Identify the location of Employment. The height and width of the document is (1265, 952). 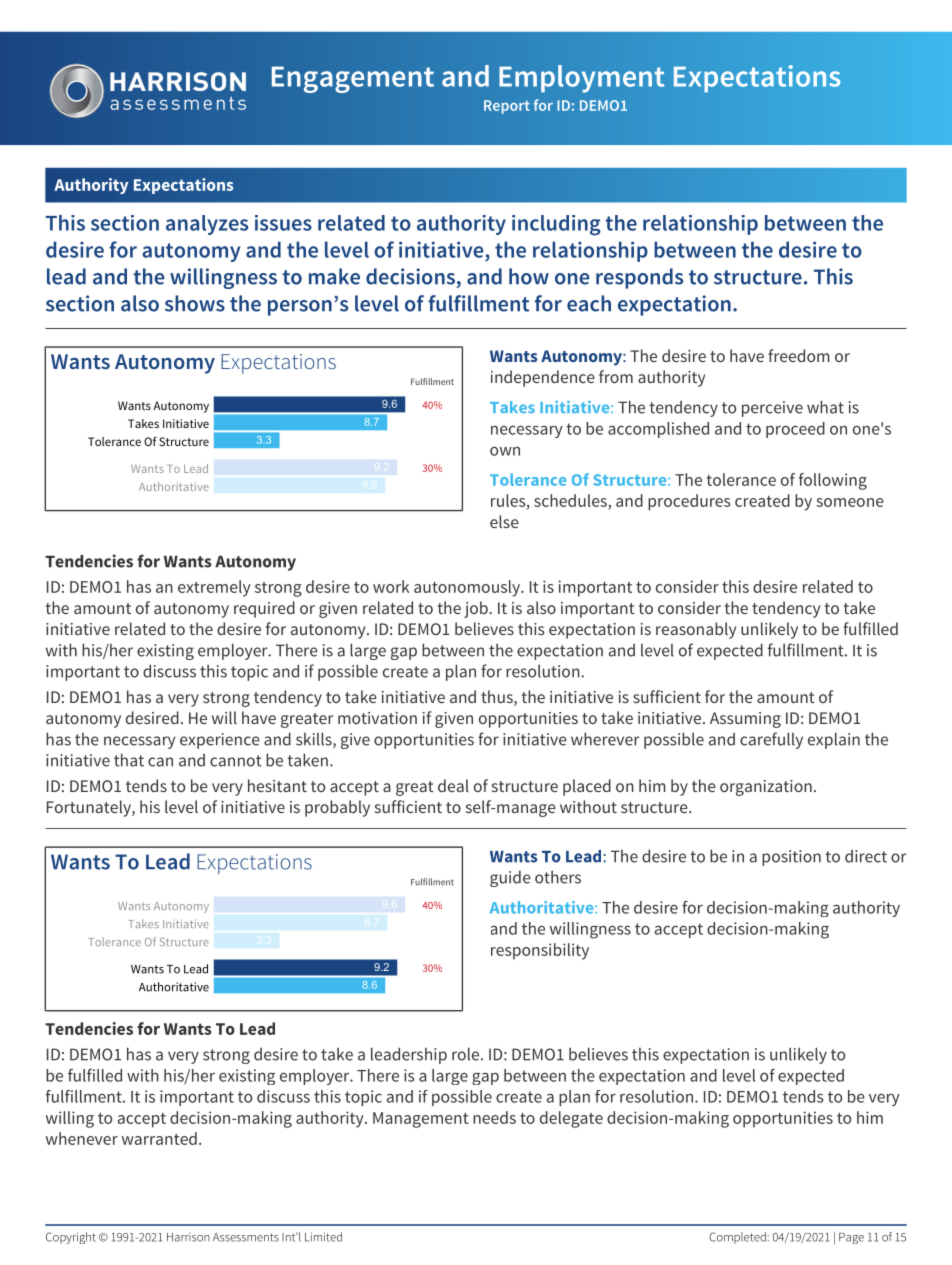
(581, 79).
